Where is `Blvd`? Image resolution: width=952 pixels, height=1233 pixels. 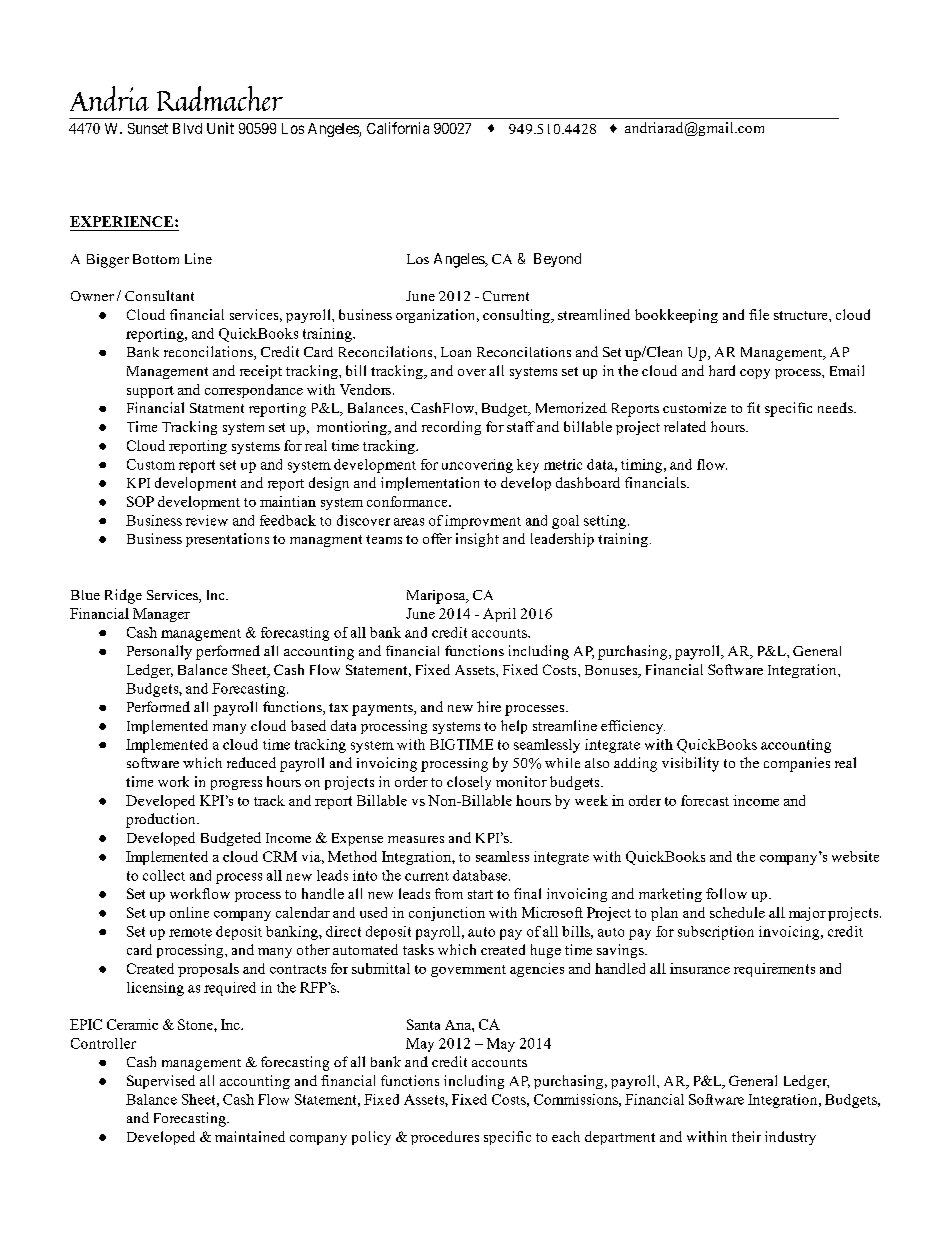
Blvd is located at coordinates (187, 128).
